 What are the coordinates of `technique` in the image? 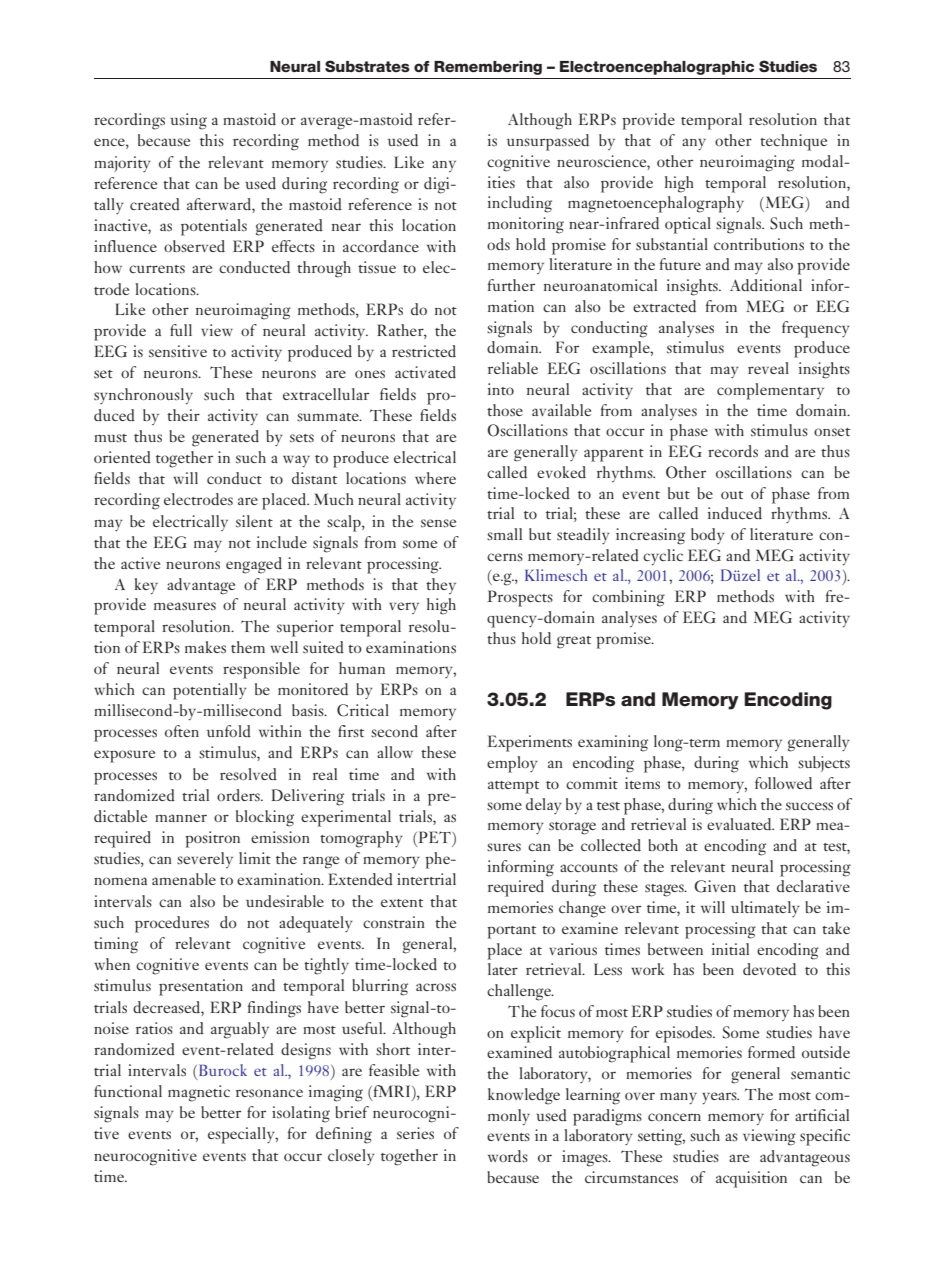 It's located at (793, 142).
